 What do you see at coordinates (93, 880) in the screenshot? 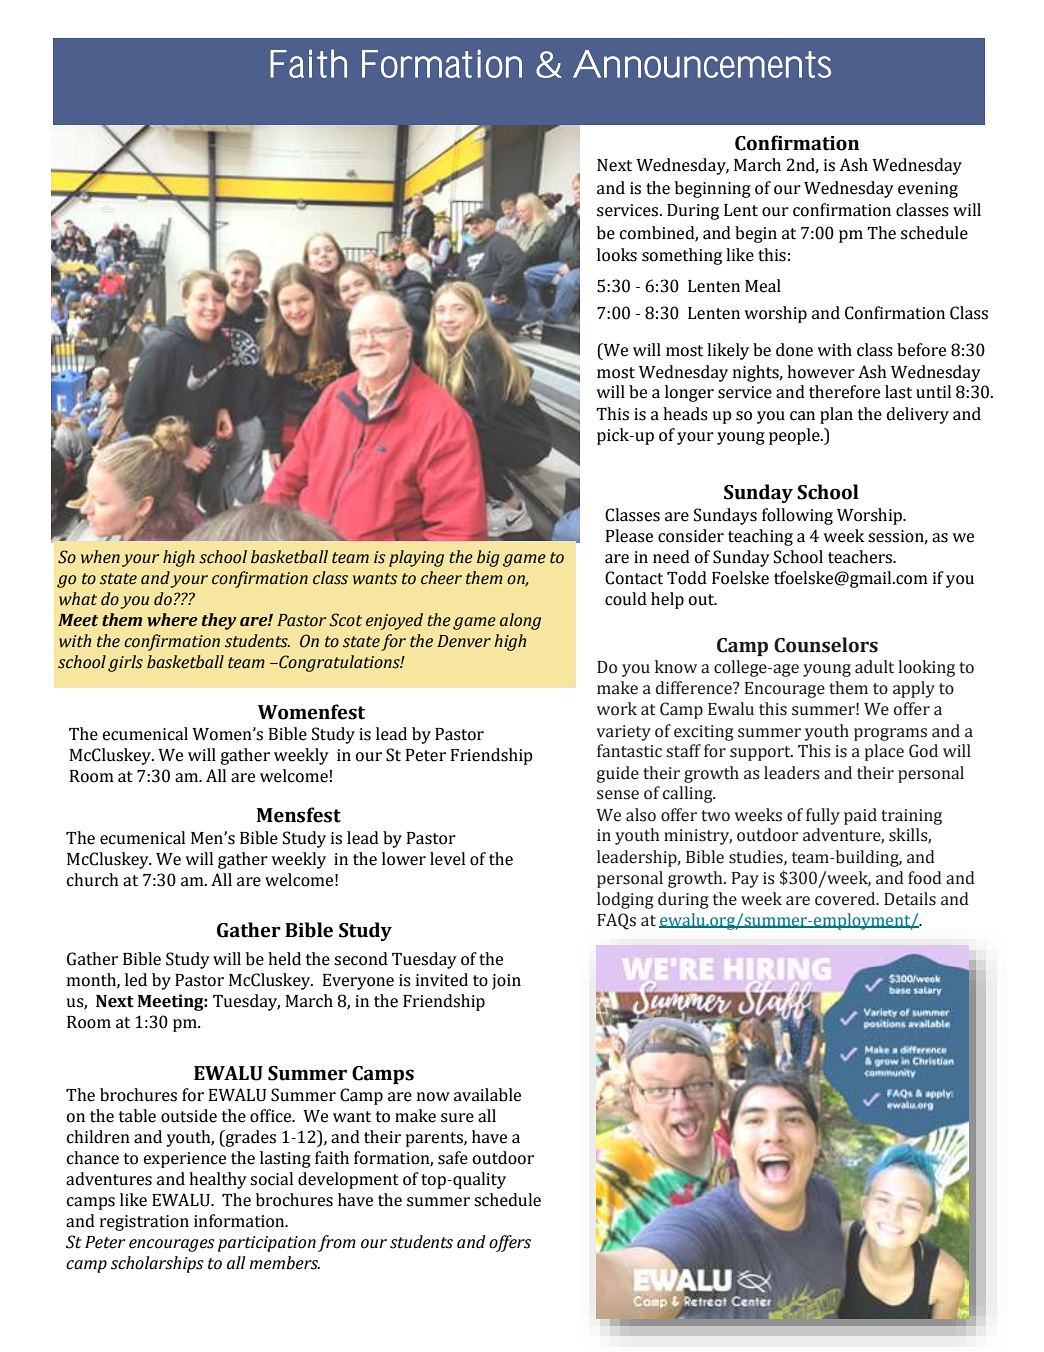
I see `church` at bounding box center [93, 880].
